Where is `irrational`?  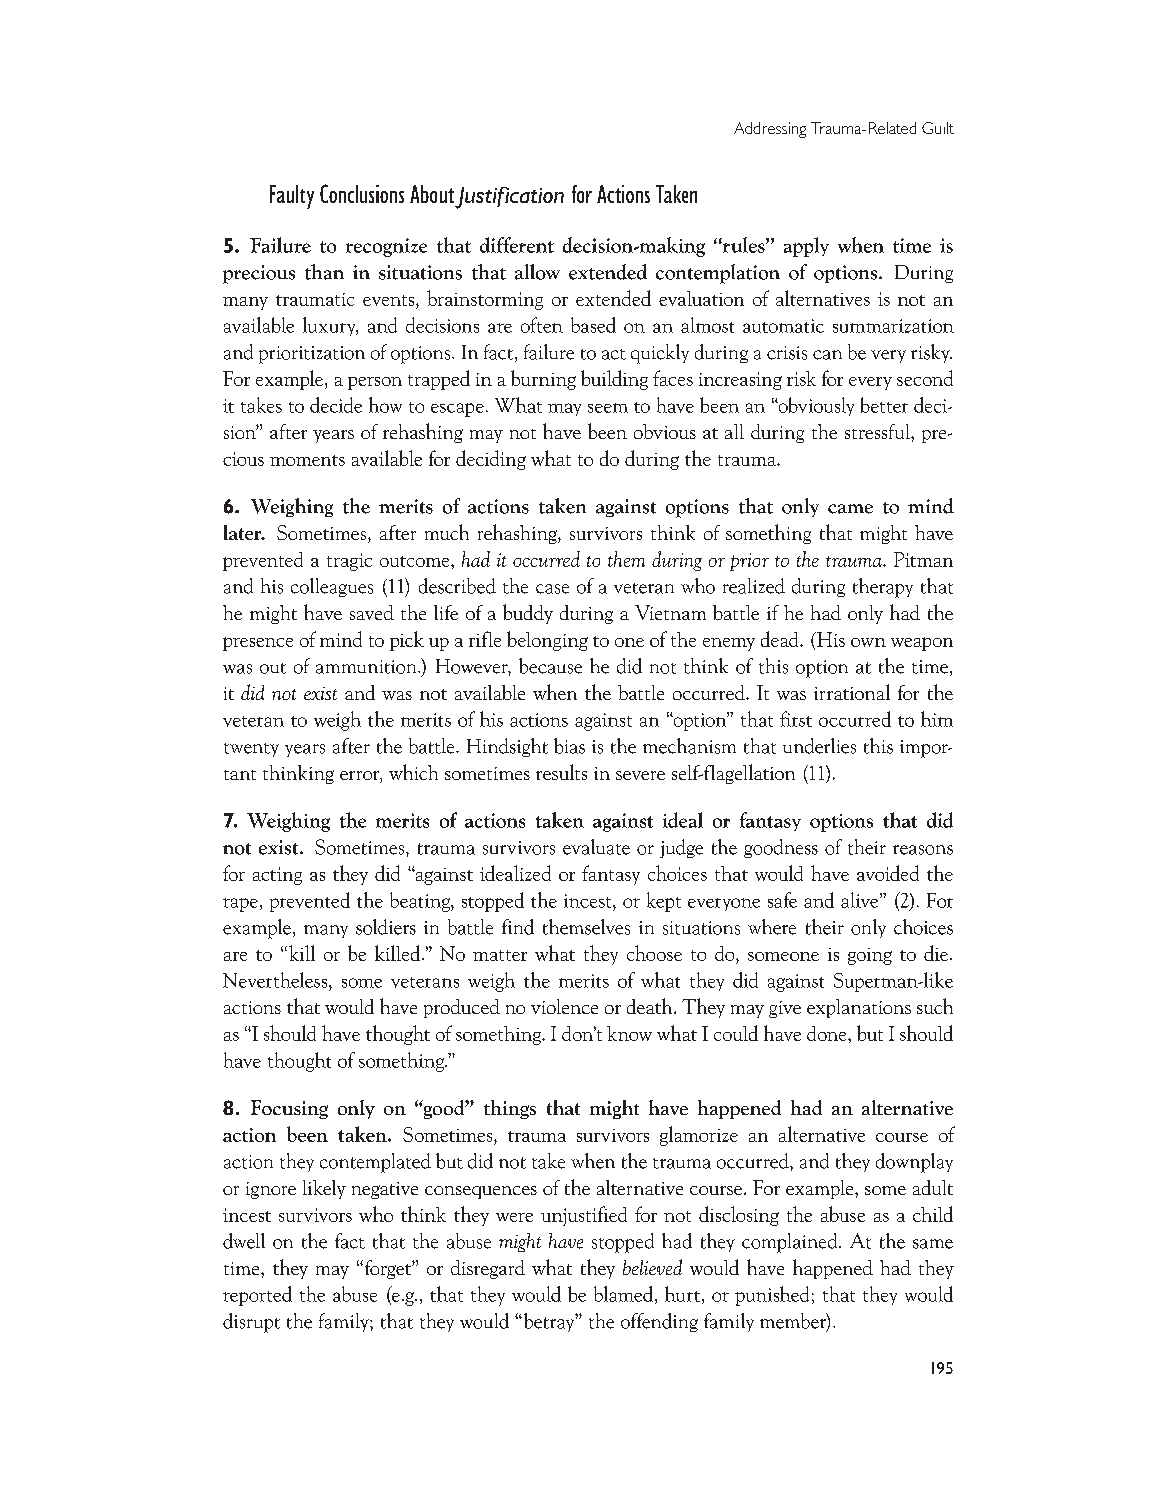 irrational is located at coordinates (852, 692).
